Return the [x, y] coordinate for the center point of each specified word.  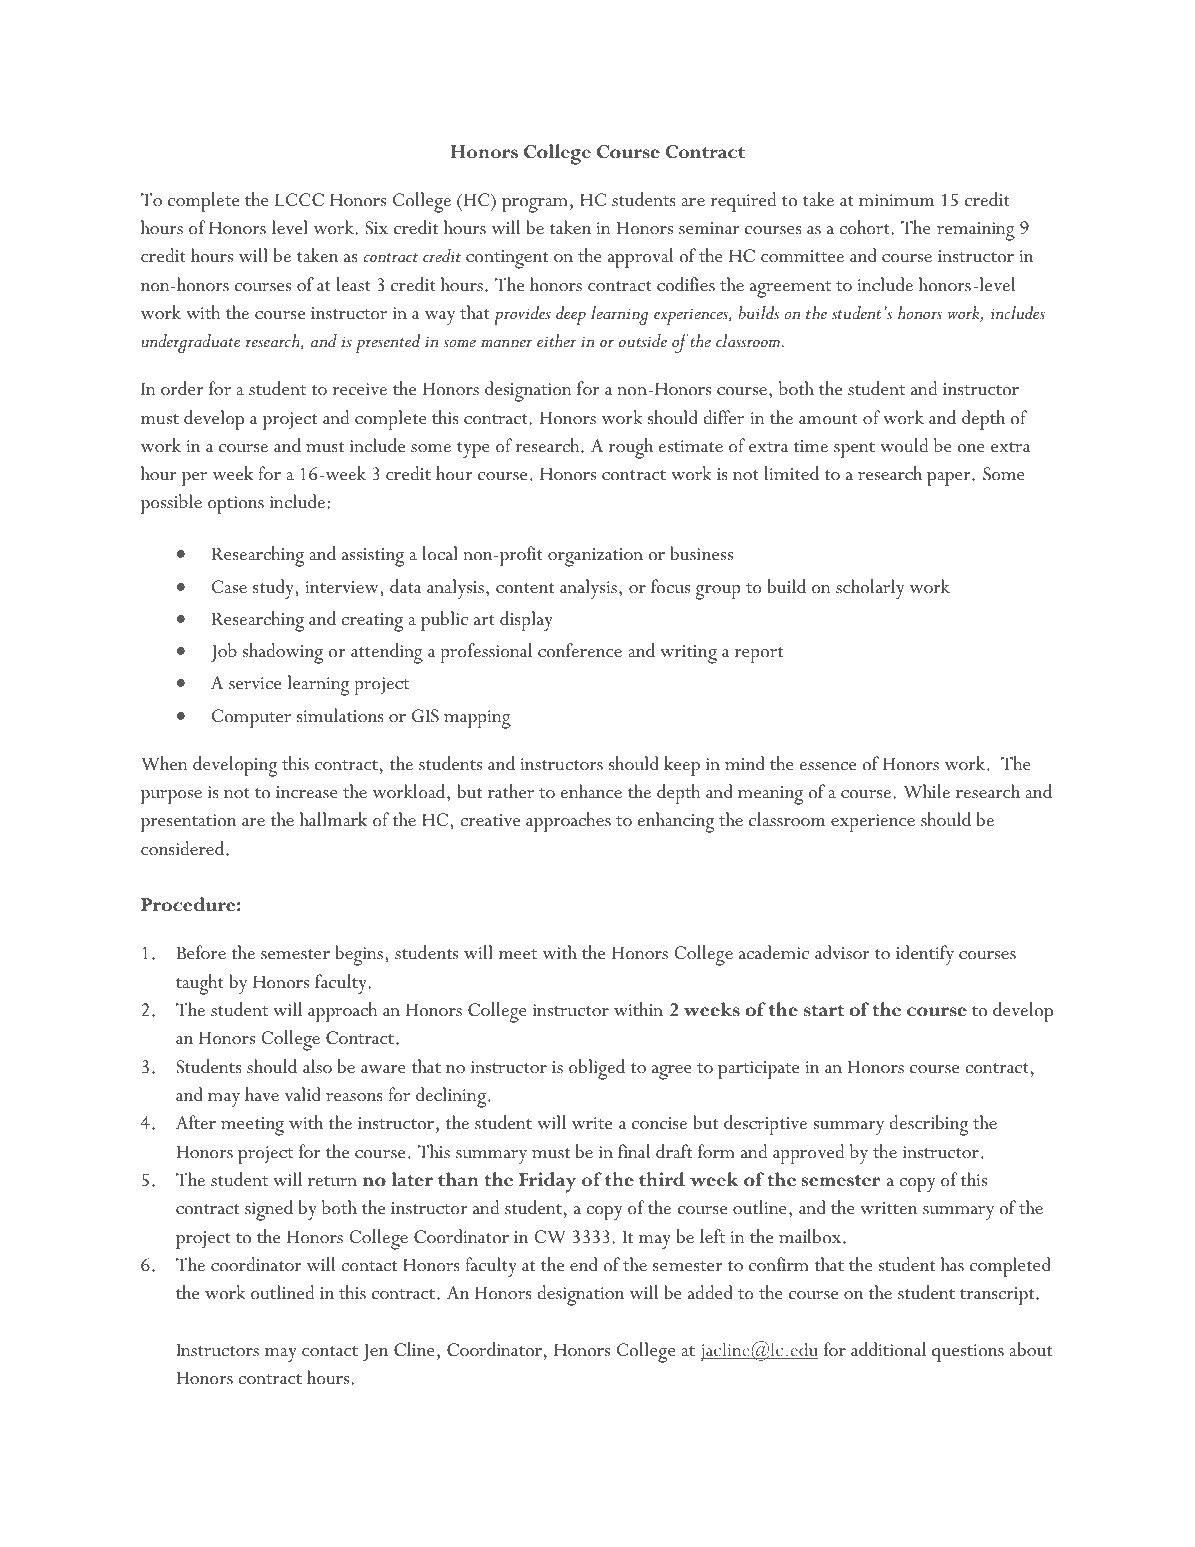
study [274, 589]
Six [377, 228]
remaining [976, 231]
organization [595, 557]
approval [640, 258]
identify [925, 955]
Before [201, 952]
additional [888, 1349]
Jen [375, 1352]
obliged [597, 1069]
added [710, 1292]
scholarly [870, 589]
